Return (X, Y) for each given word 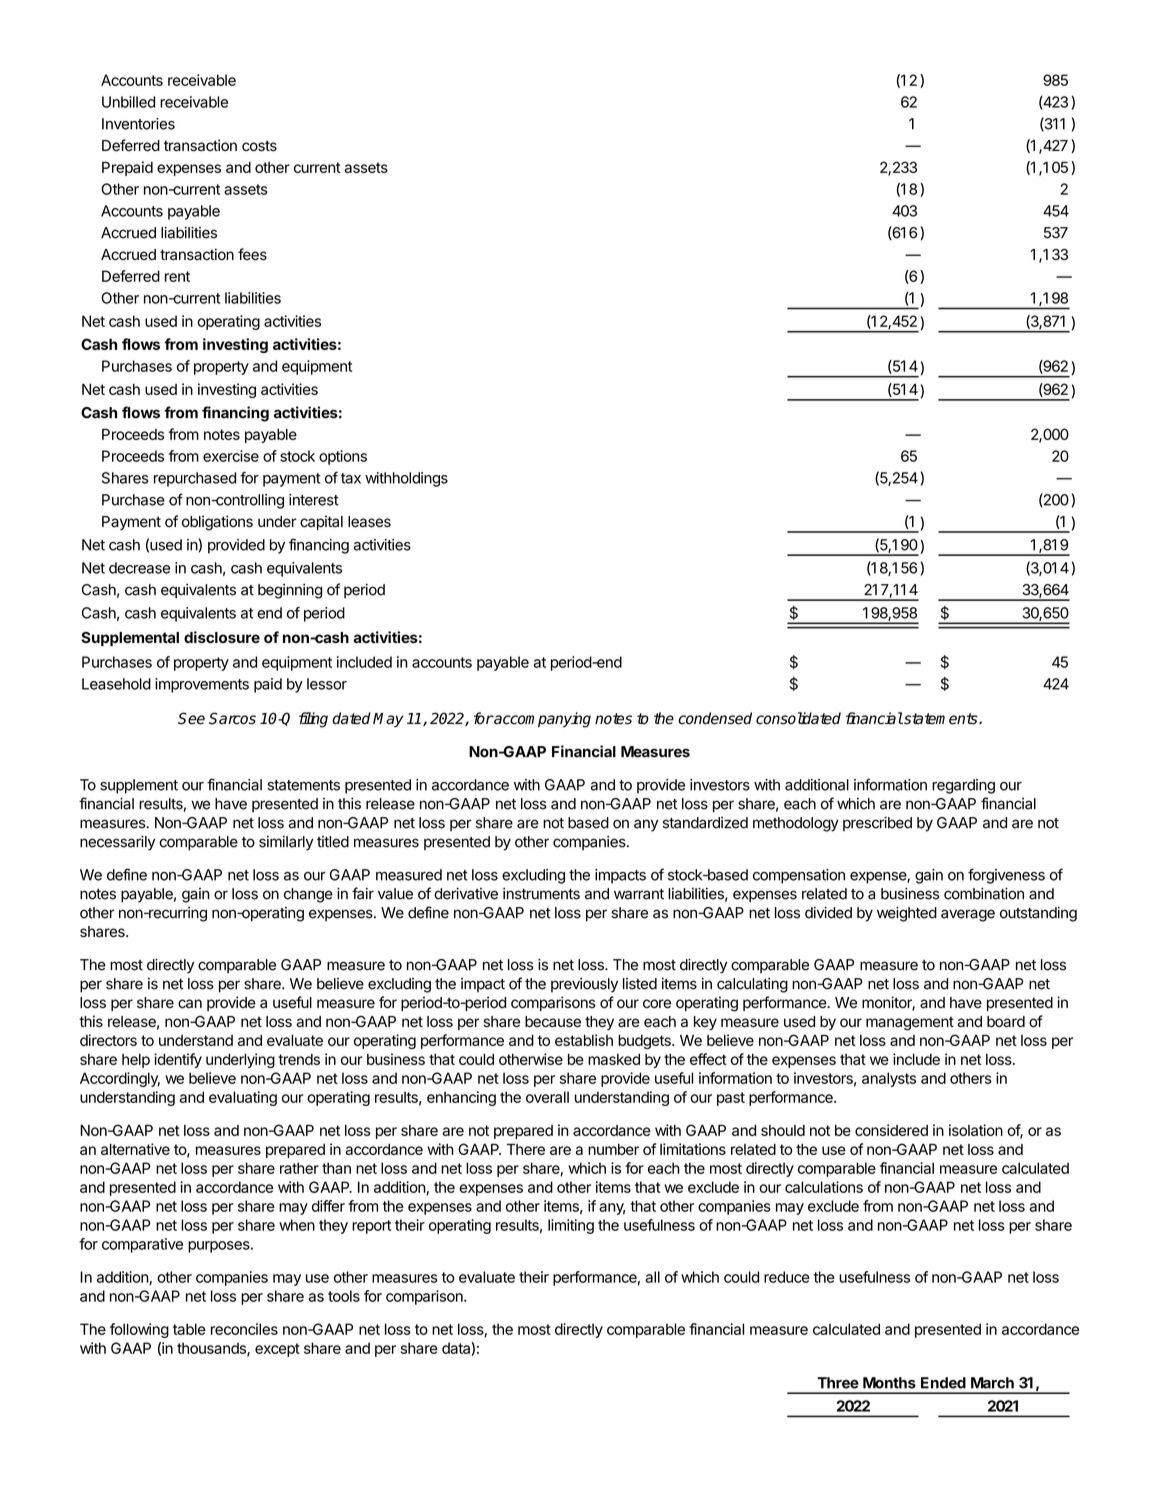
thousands (212, 1349)
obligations (217, 523)
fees (252, 254)
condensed (715, 718)
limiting (571, 1226)
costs (259, 146)
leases (369, 522)
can (190, 1004)
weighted (907, 914)
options (343, 457)
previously (584, 985)
